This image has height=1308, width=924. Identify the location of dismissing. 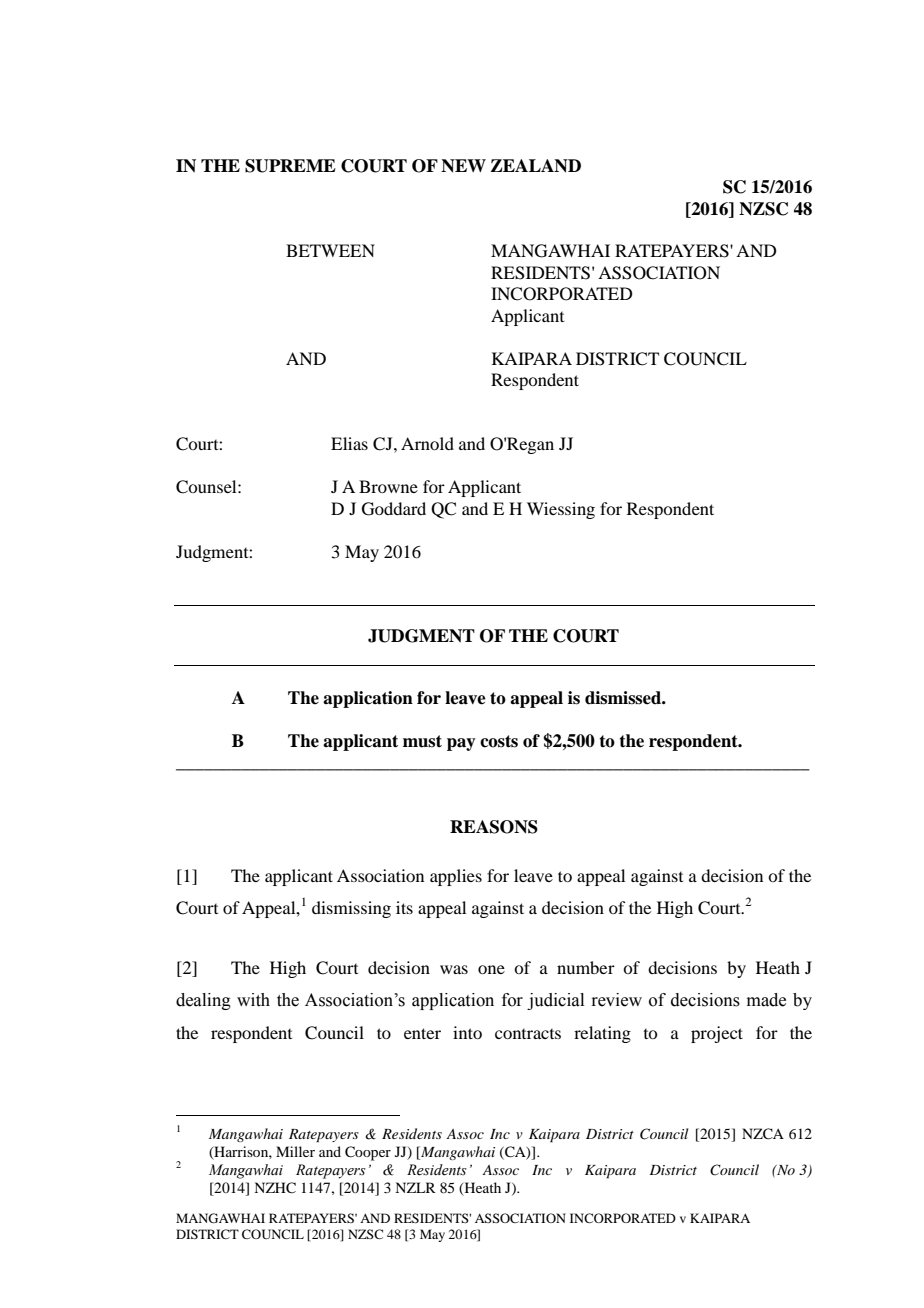
(351, 909).
